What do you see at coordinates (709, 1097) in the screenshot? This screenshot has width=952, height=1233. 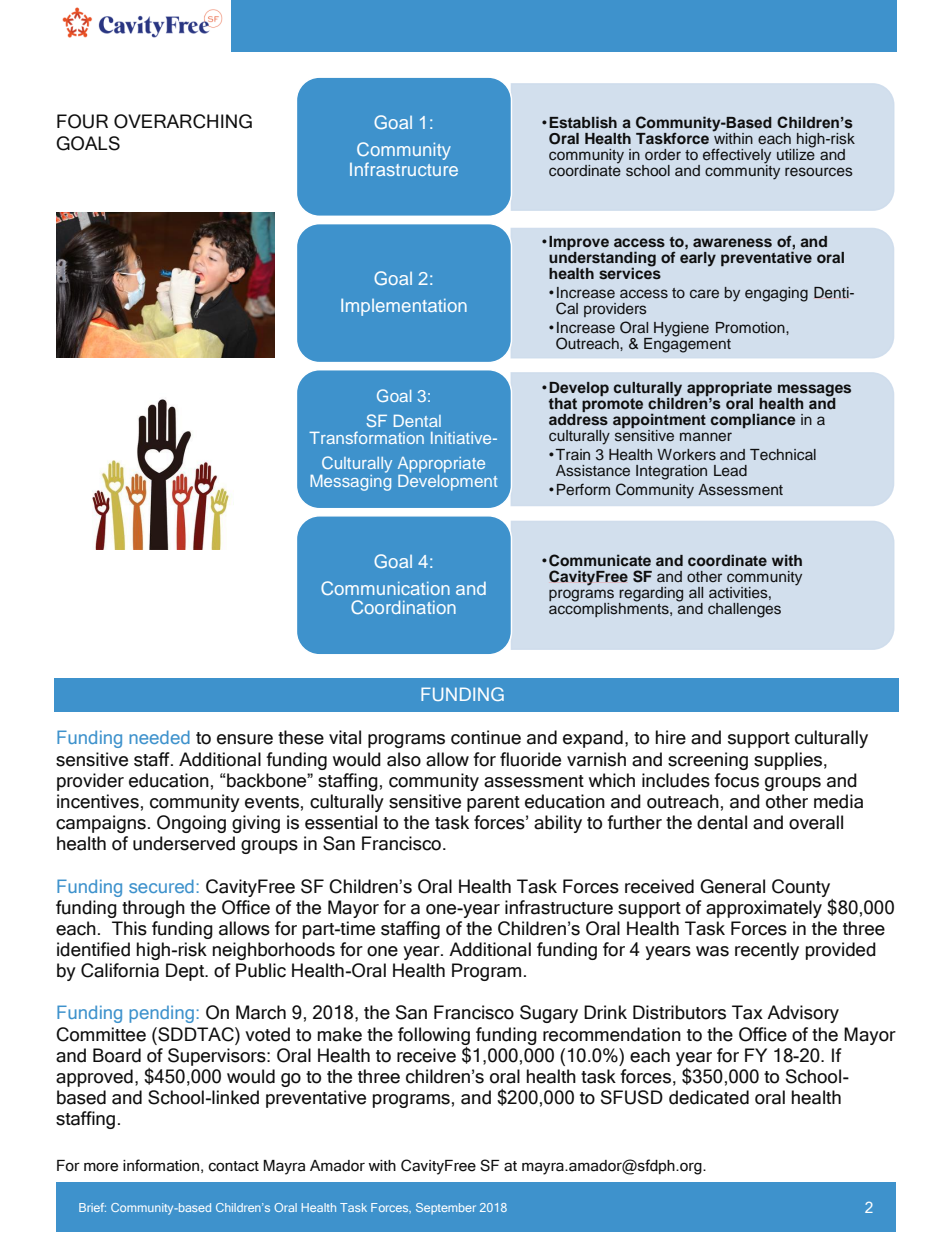 I see `dedicated` at bounding box center [709, 1097].
